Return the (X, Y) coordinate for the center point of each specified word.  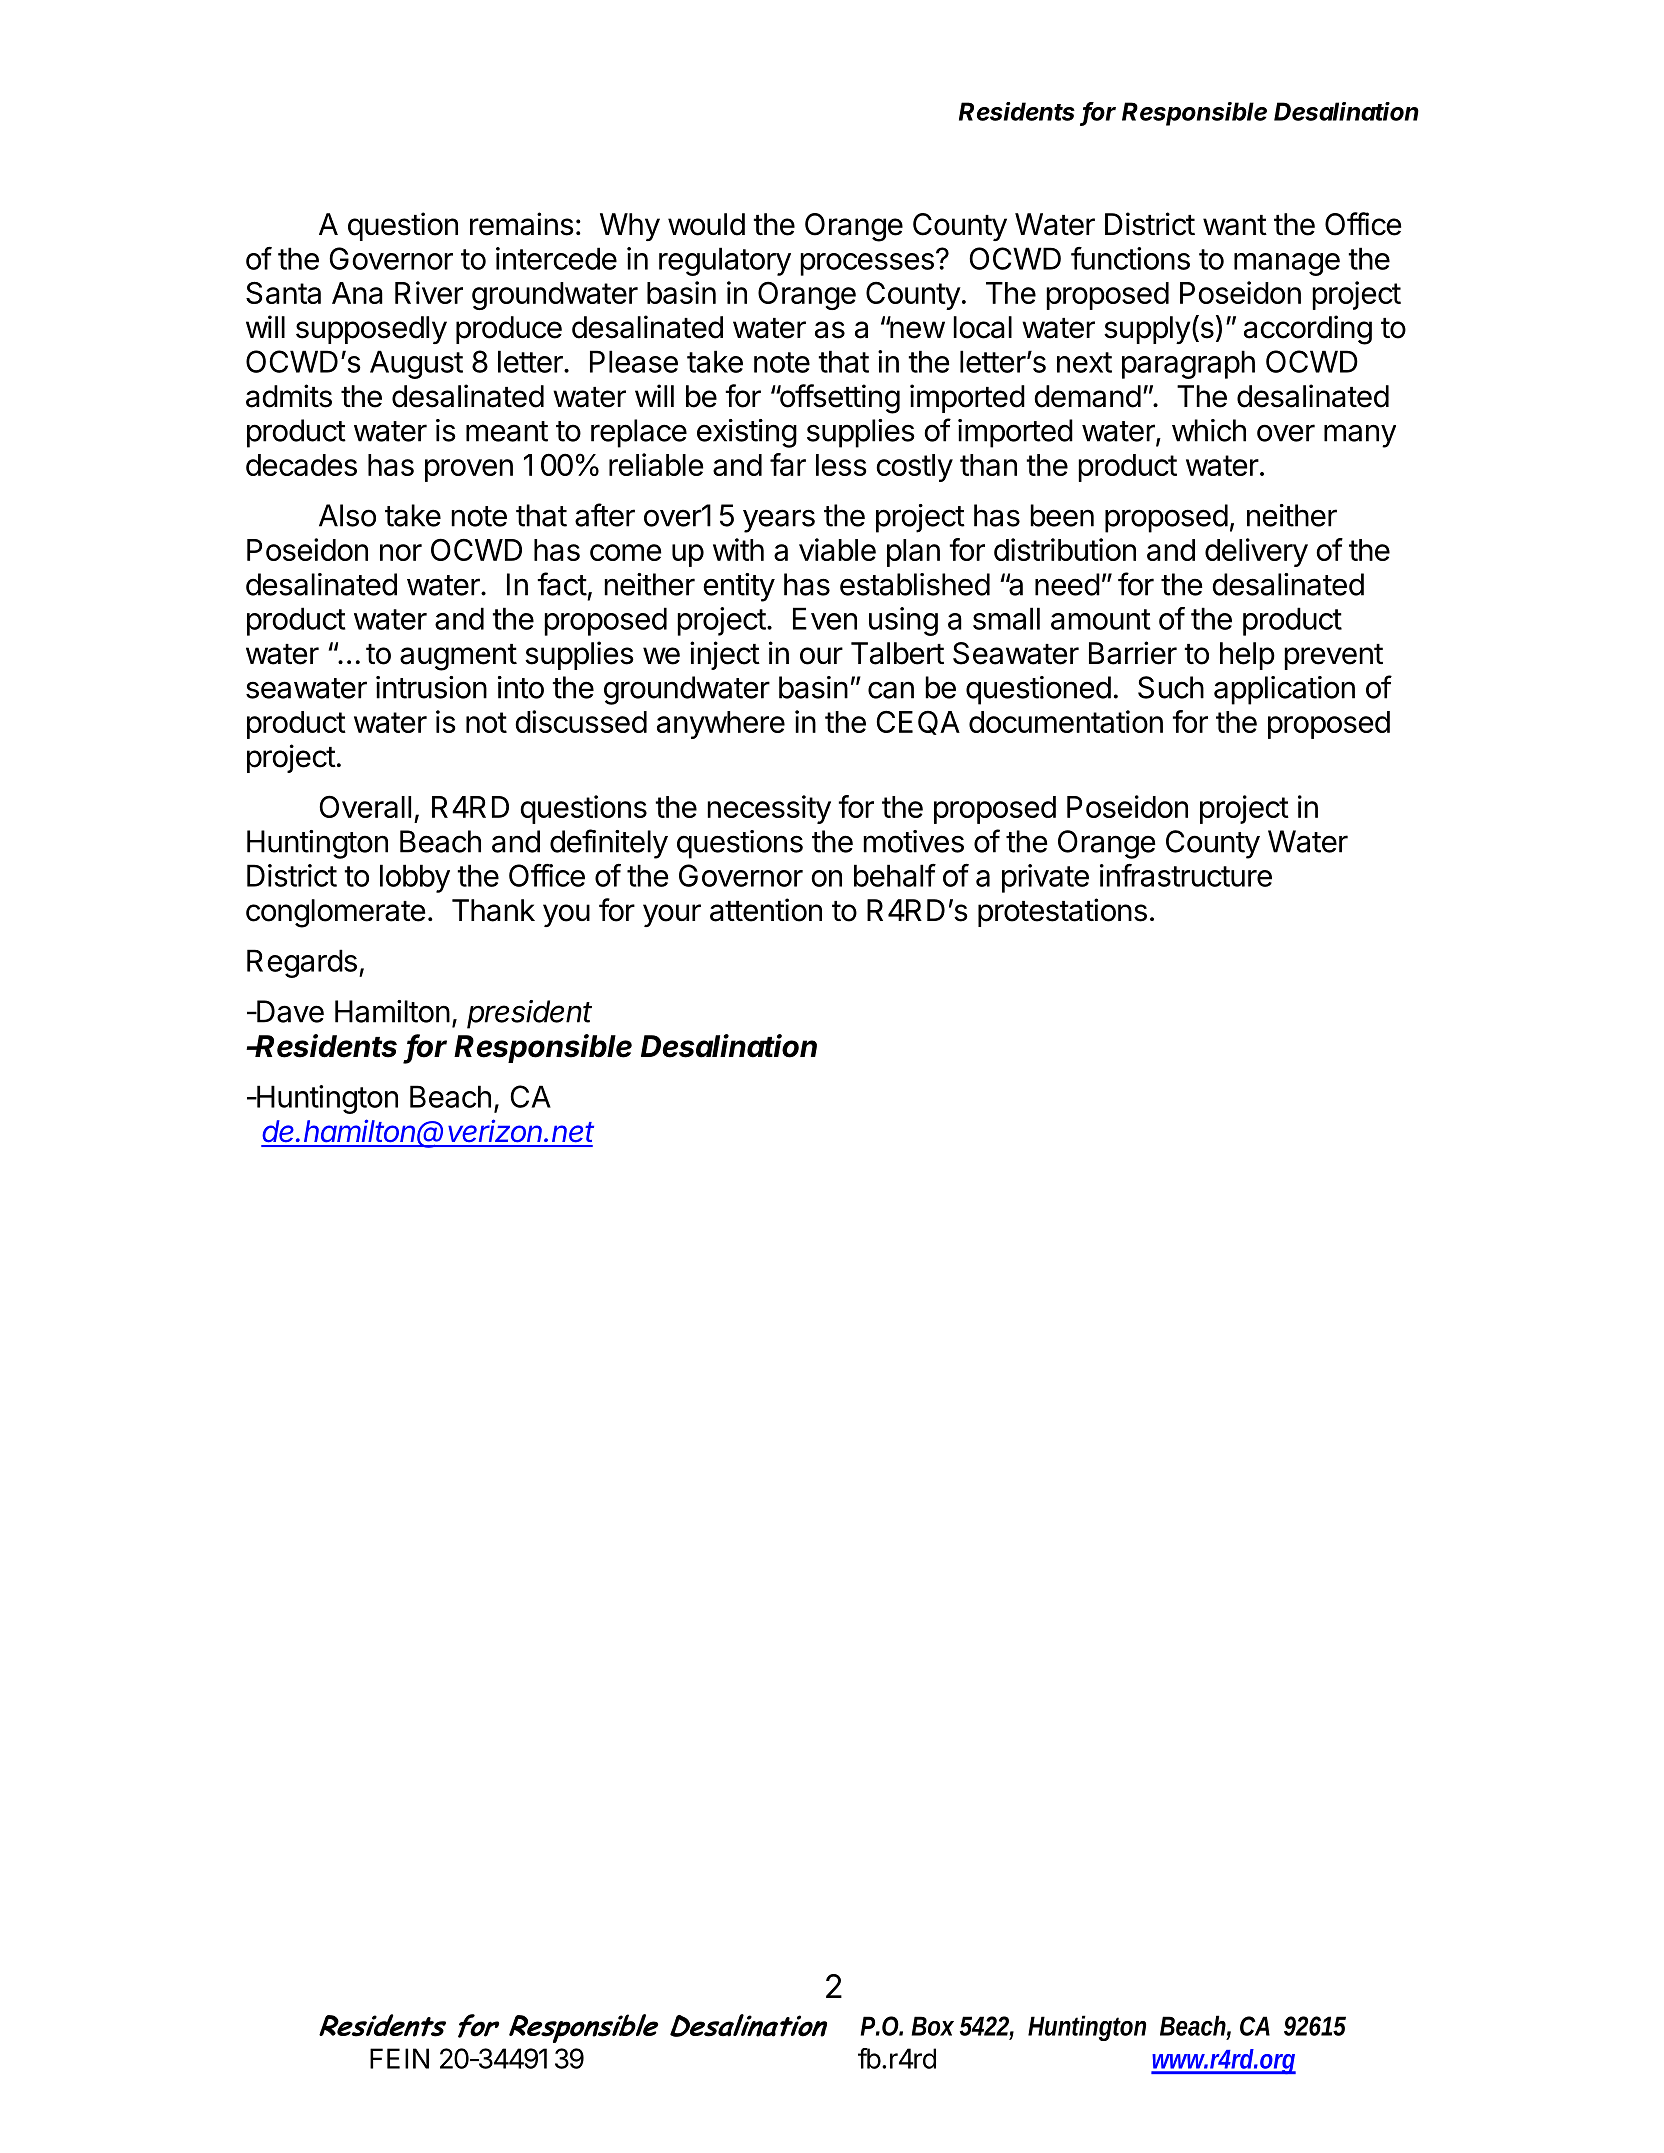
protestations (1062, 912)
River (429, 292)
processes (867, 264)
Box (933, 2026)
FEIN (399, 2058)
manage (1287, 264)
